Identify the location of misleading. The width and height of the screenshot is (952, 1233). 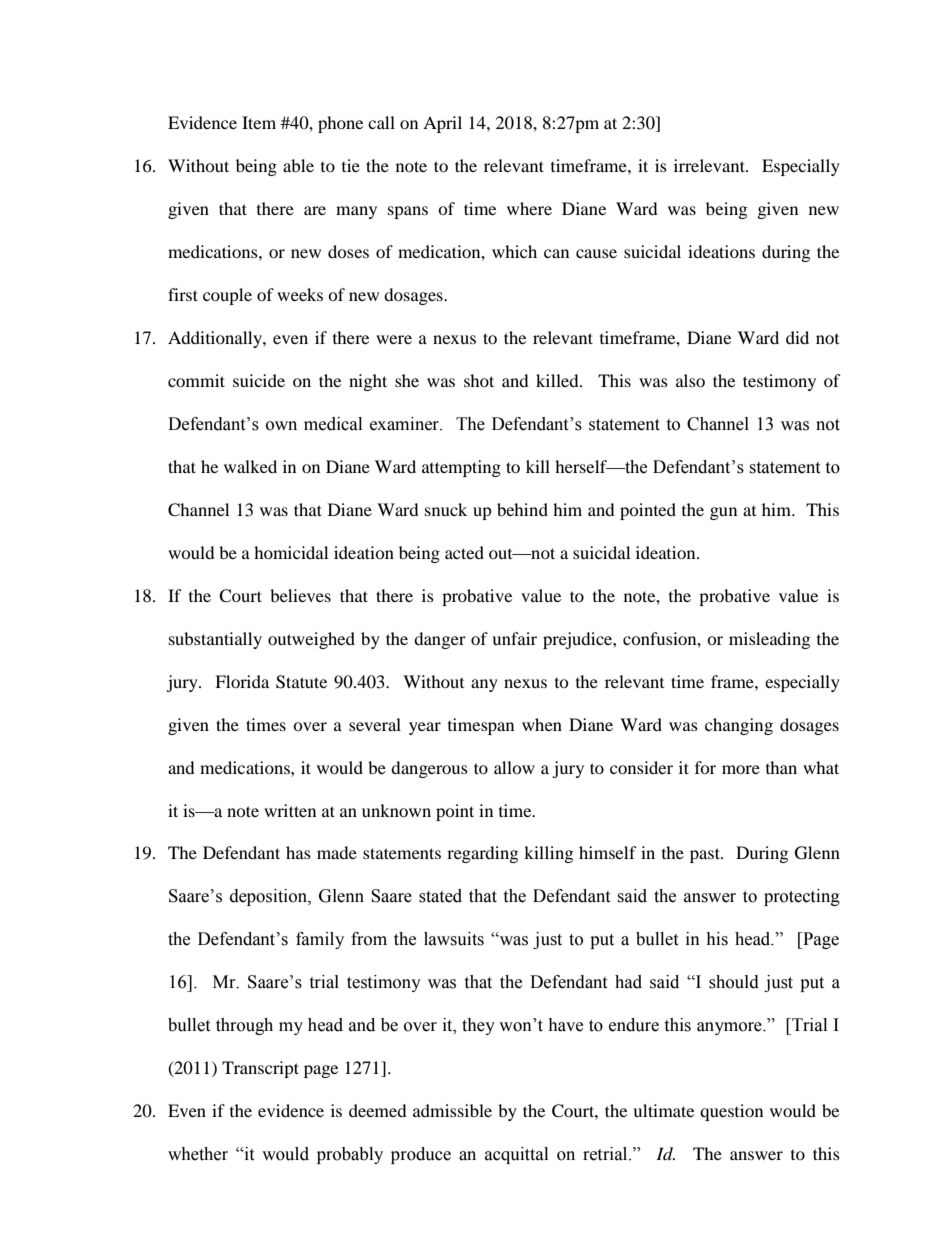
(769, 640).
